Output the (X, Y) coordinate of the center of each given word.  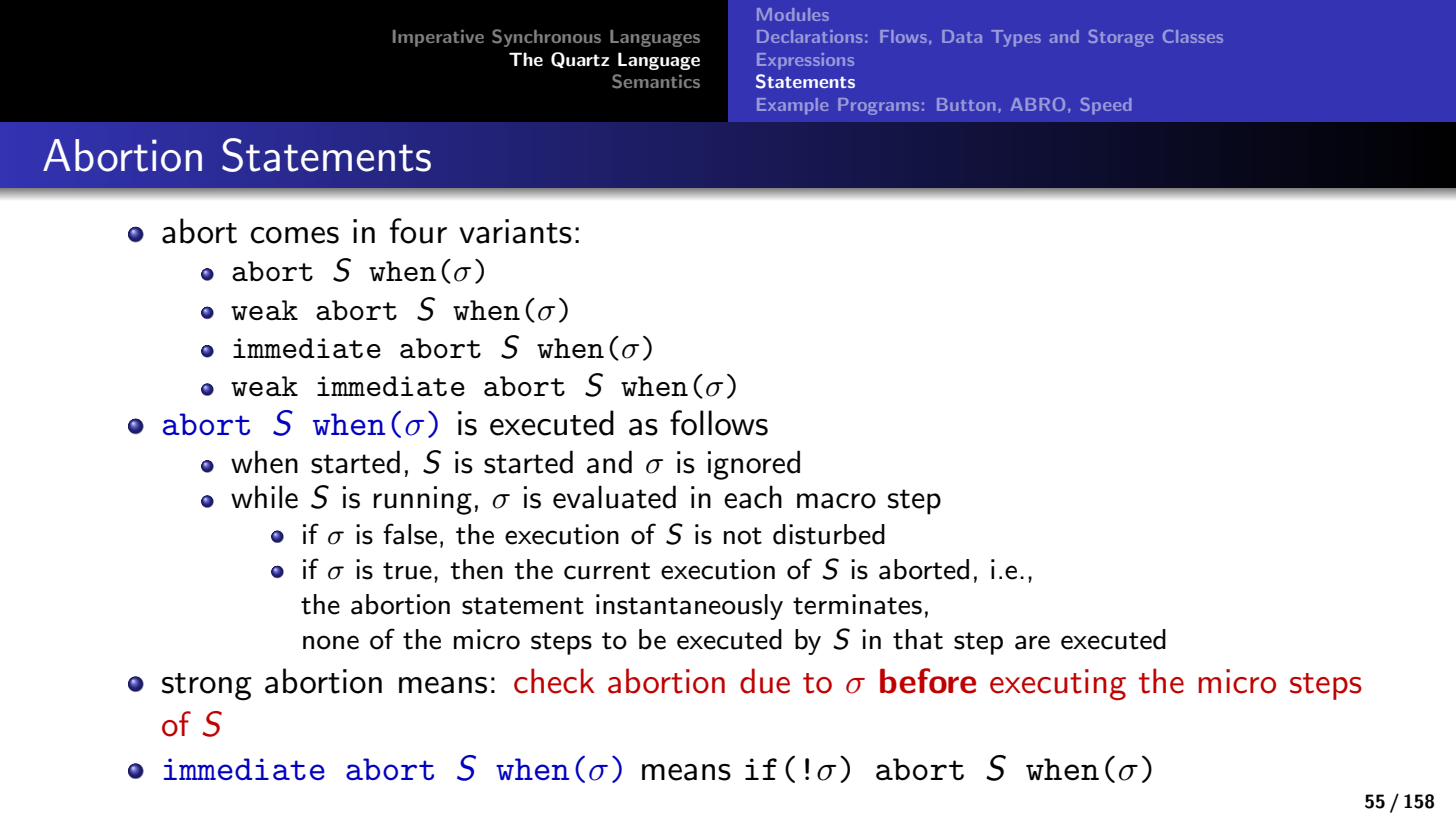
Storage (1120, 38)
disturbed (829, 534)
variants (515, 231)
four (418, 231)
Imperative (438, 38)
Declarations (809, 36)
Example (792, 106)
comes (295, 235)
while (264, 497)
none (331, 642)
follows (719, 423)
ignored (754, 465)
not (743, 536)
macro (836, 501)
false (410, 534)
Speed (1105, 106)
